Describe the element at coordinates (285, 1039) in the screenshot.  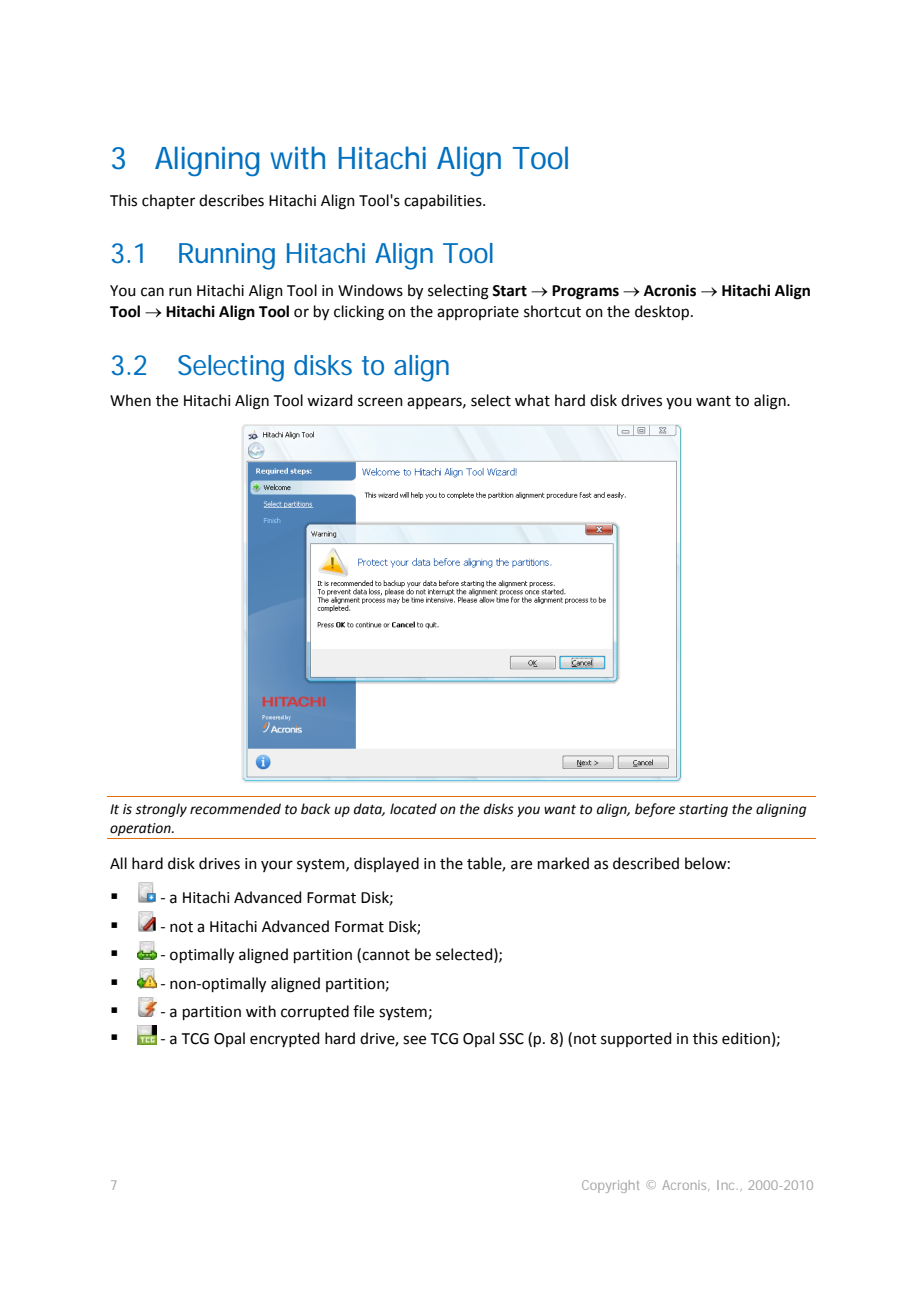
I see `encrypted` at that location.
